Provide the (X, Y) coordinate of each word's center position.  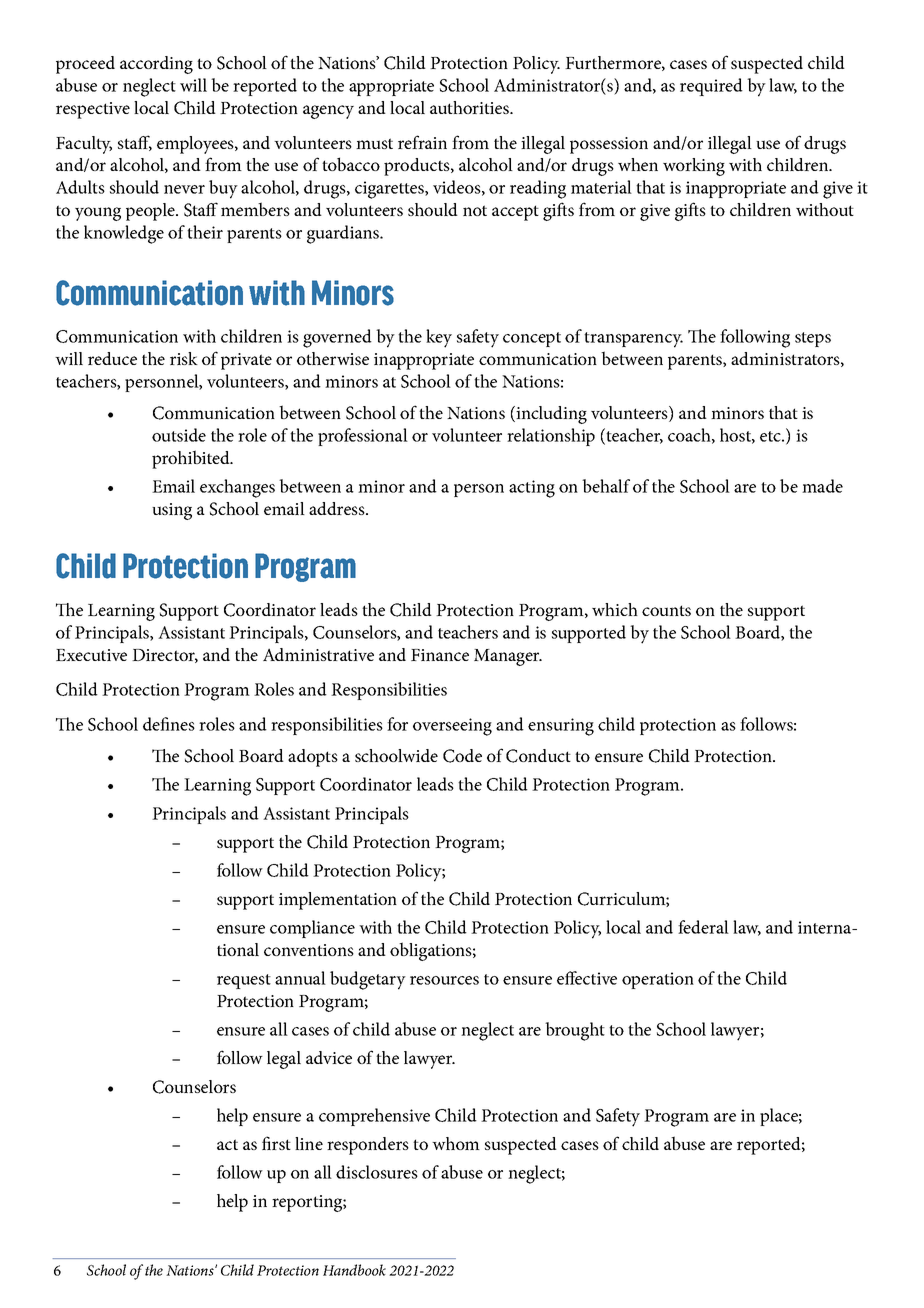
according (156, 65)
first (276, 1143)
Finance (440, 655)
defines (169, 724)
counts (666, 610)
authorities (471, 107)
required (711, 87)
